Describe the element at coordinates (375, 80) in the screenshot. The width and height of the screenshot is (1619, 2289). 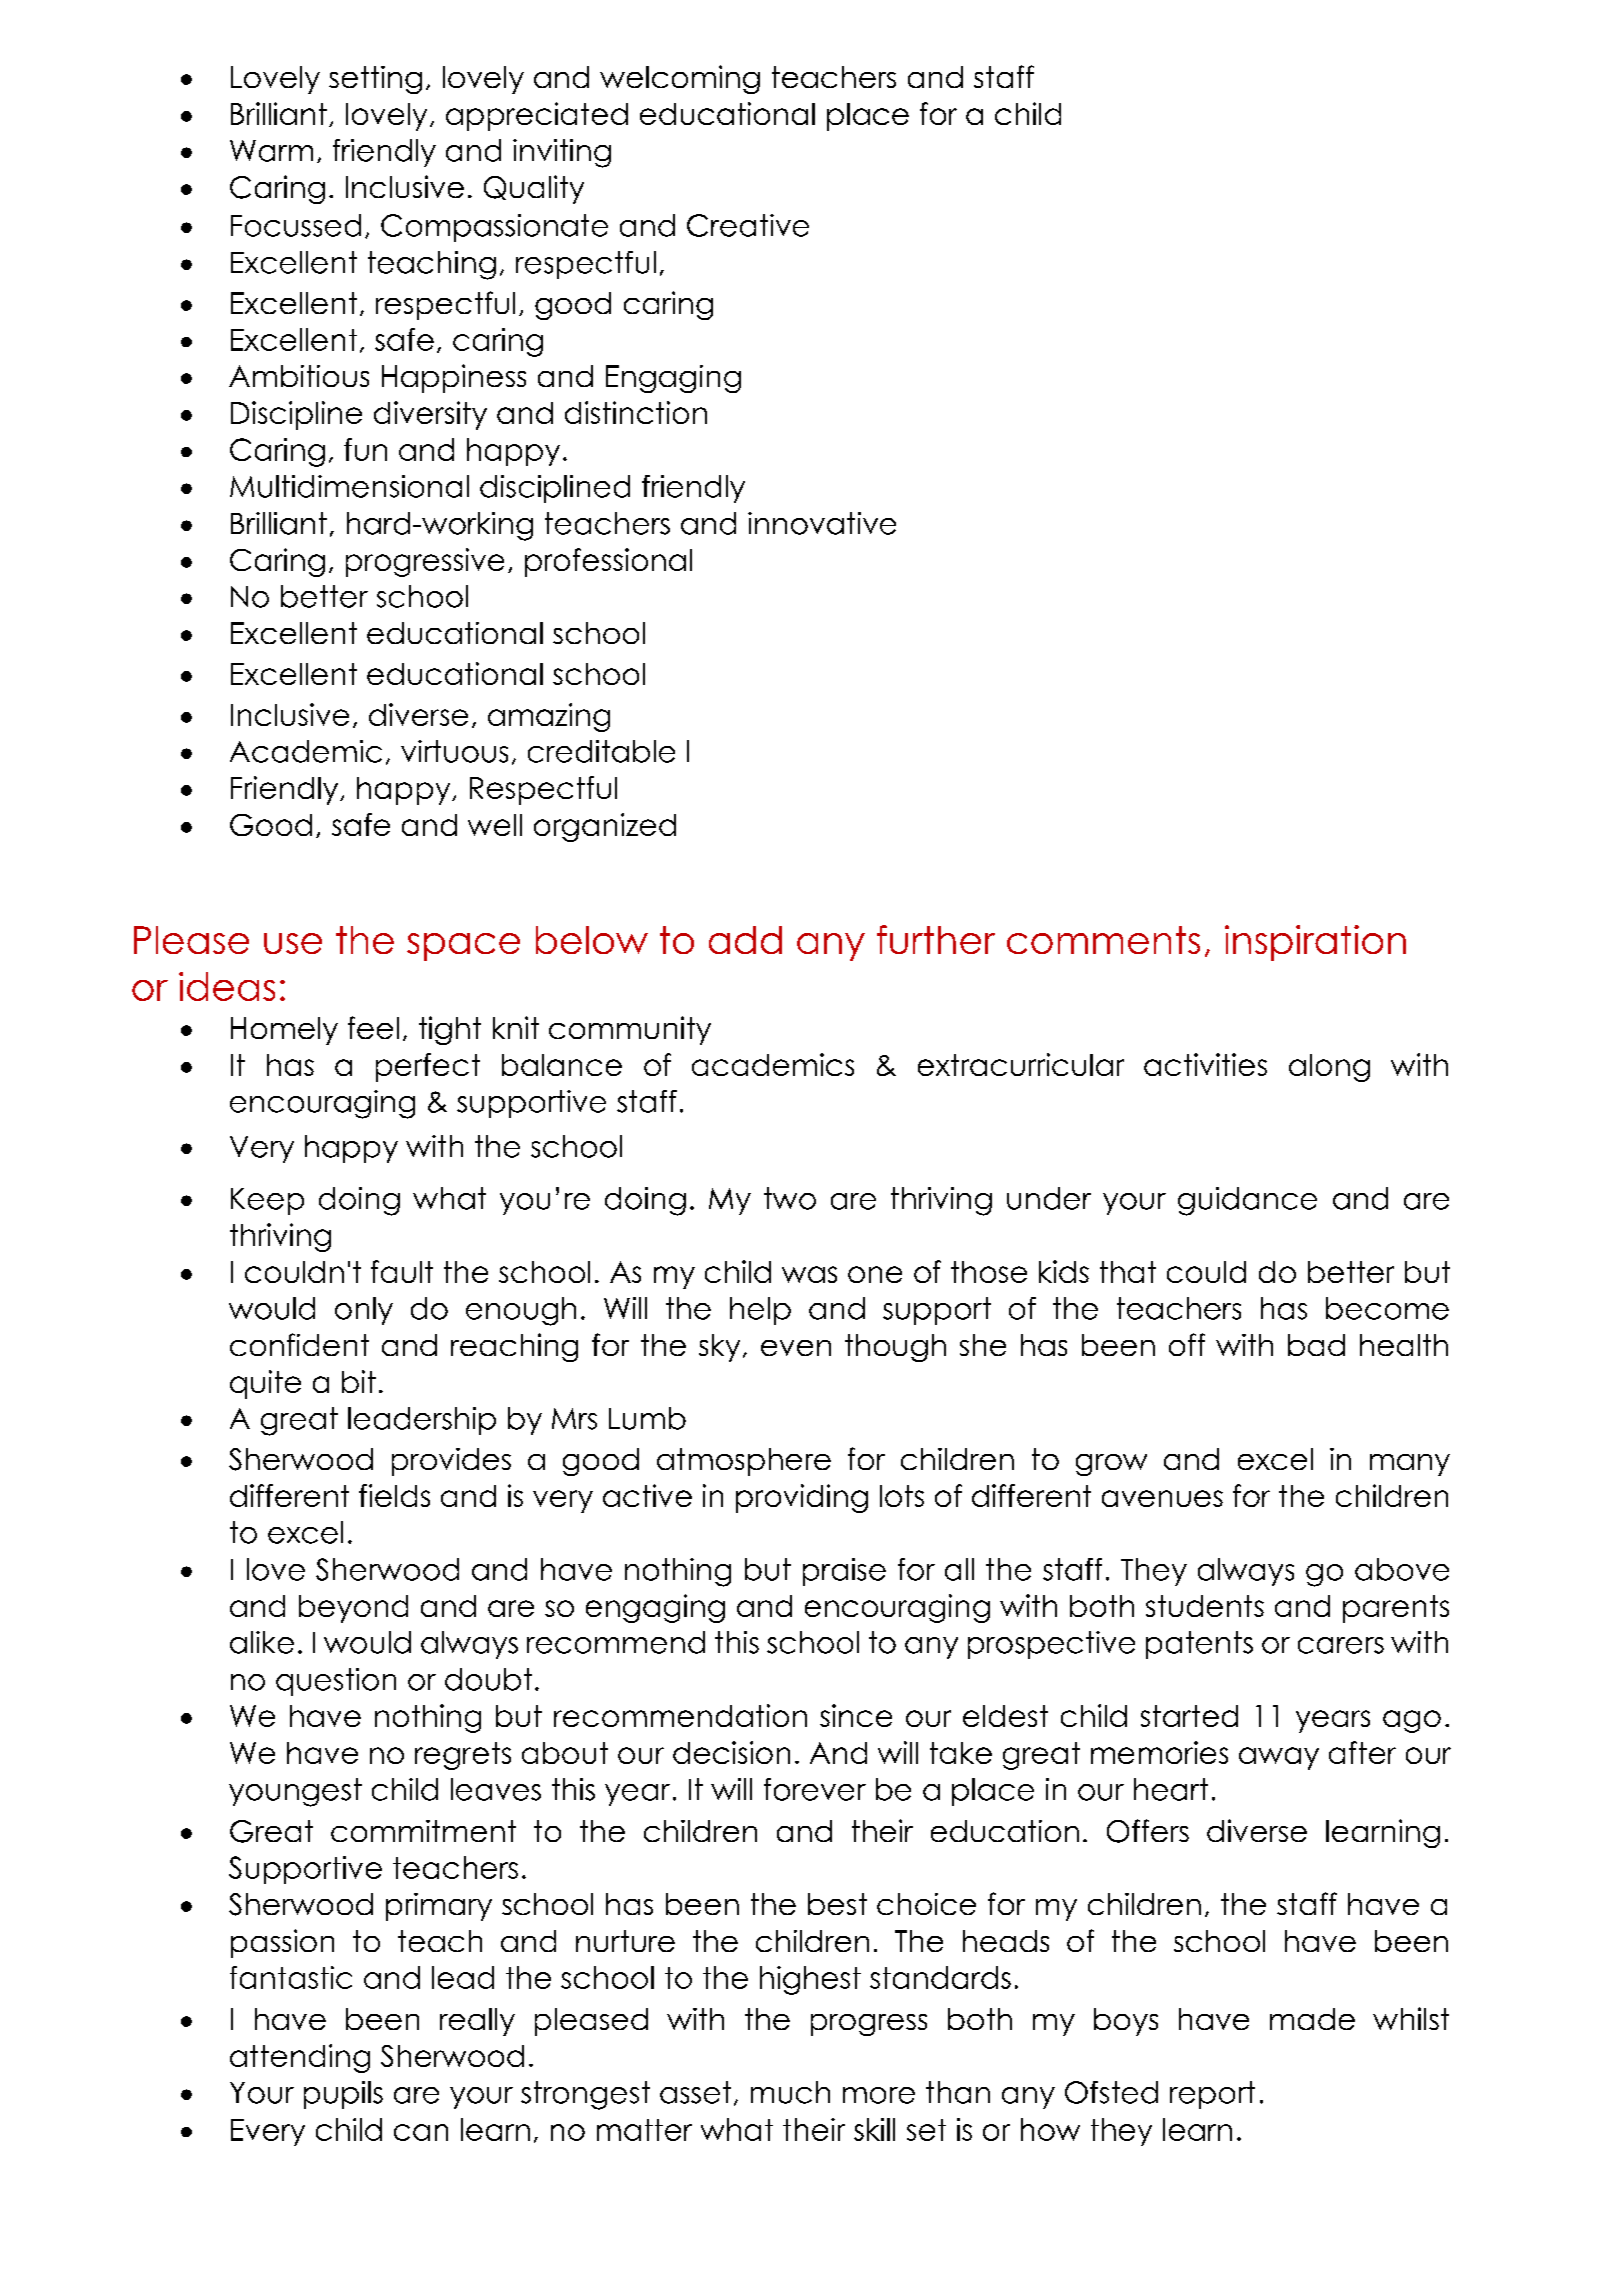
I see `setting` at that location.
